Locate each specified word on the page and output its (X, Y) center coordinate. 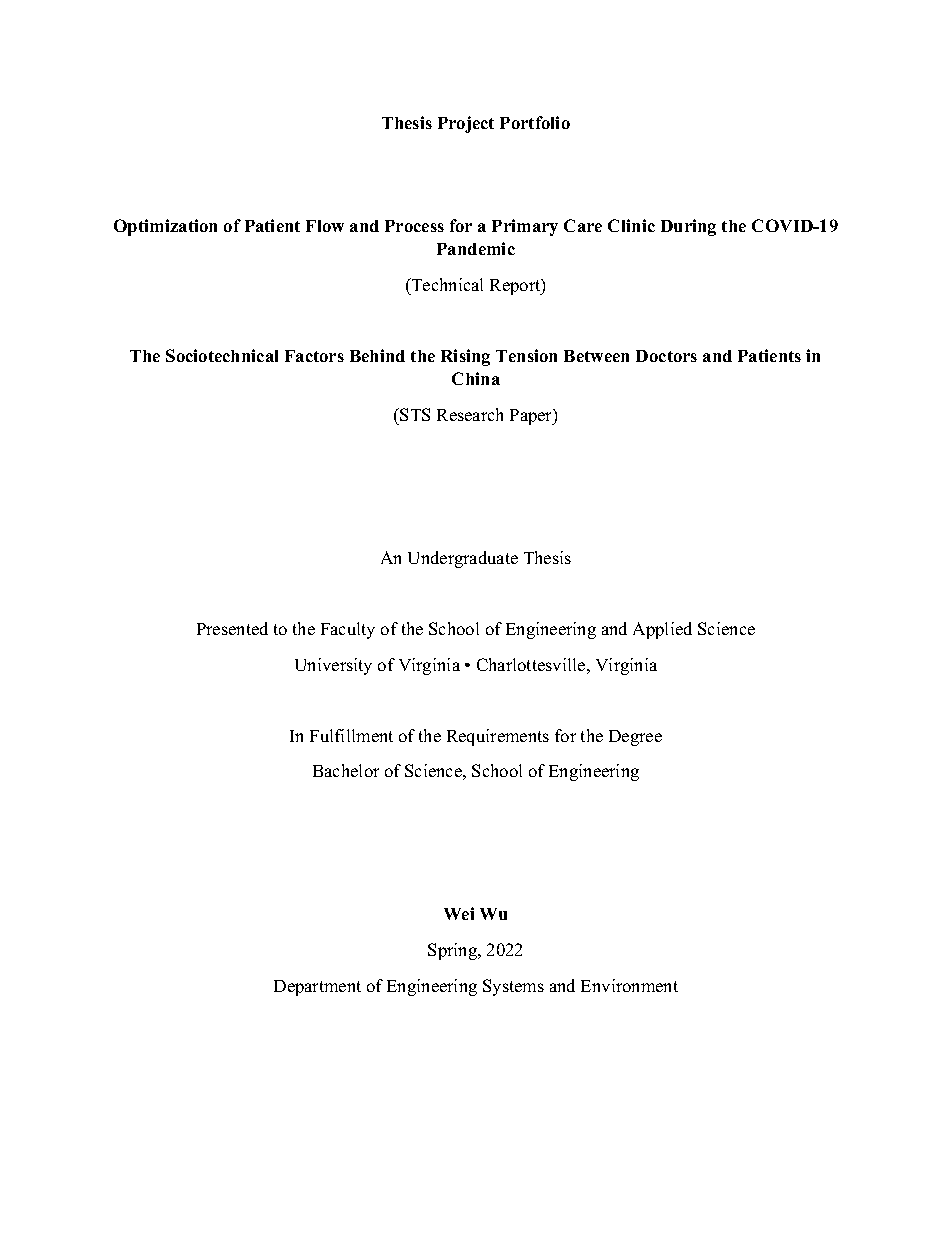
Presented (232, 628)
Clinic (631, 225)
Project (466, 124)
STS (415, 414)
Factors (314, 356)
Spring (454, 951)
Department (317, 988)
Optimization (165, 227)
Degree (635, 738)
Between (596, 356)
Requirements (498, 737)
